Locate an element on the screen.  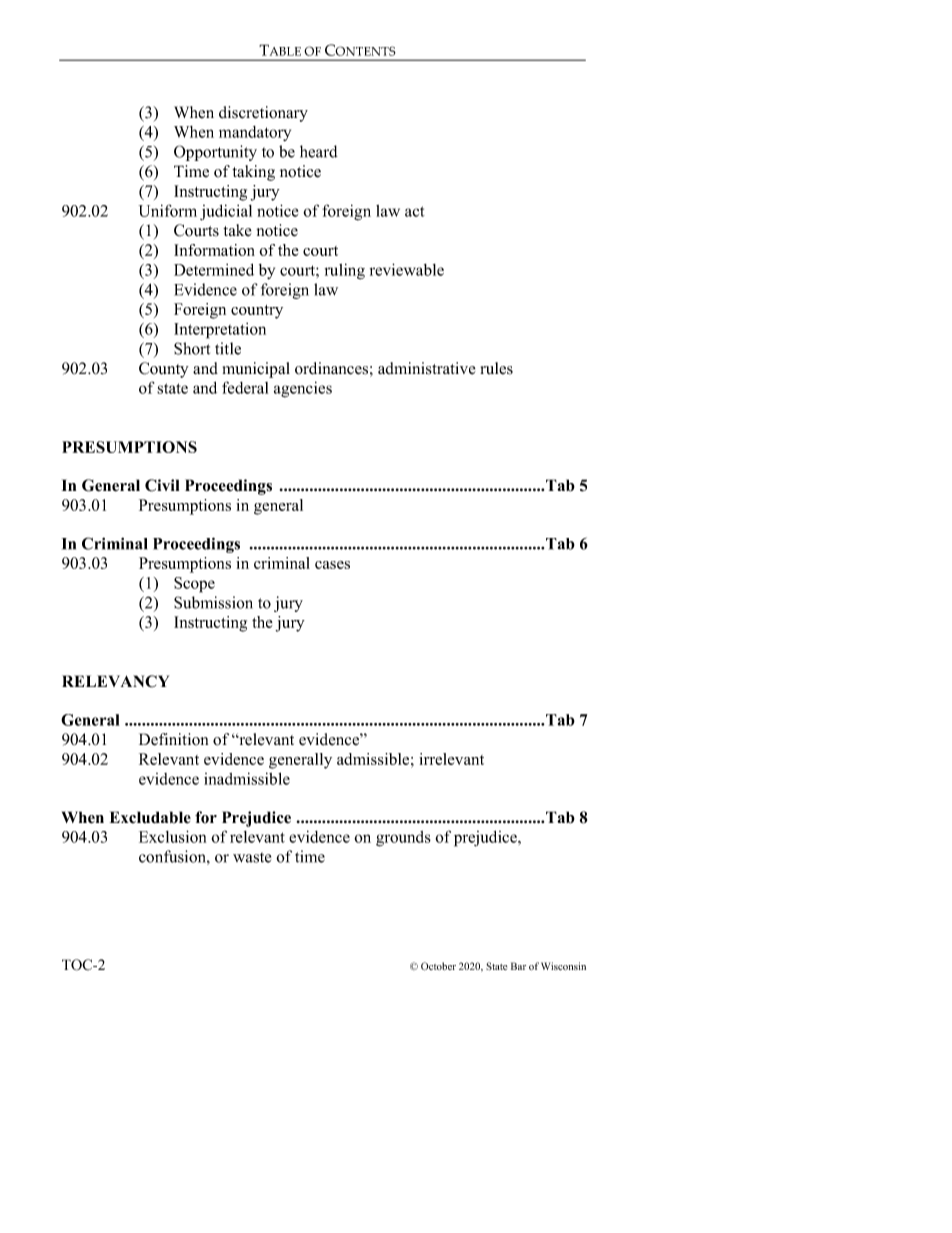
Bar is located at coordinates (518, 966).
